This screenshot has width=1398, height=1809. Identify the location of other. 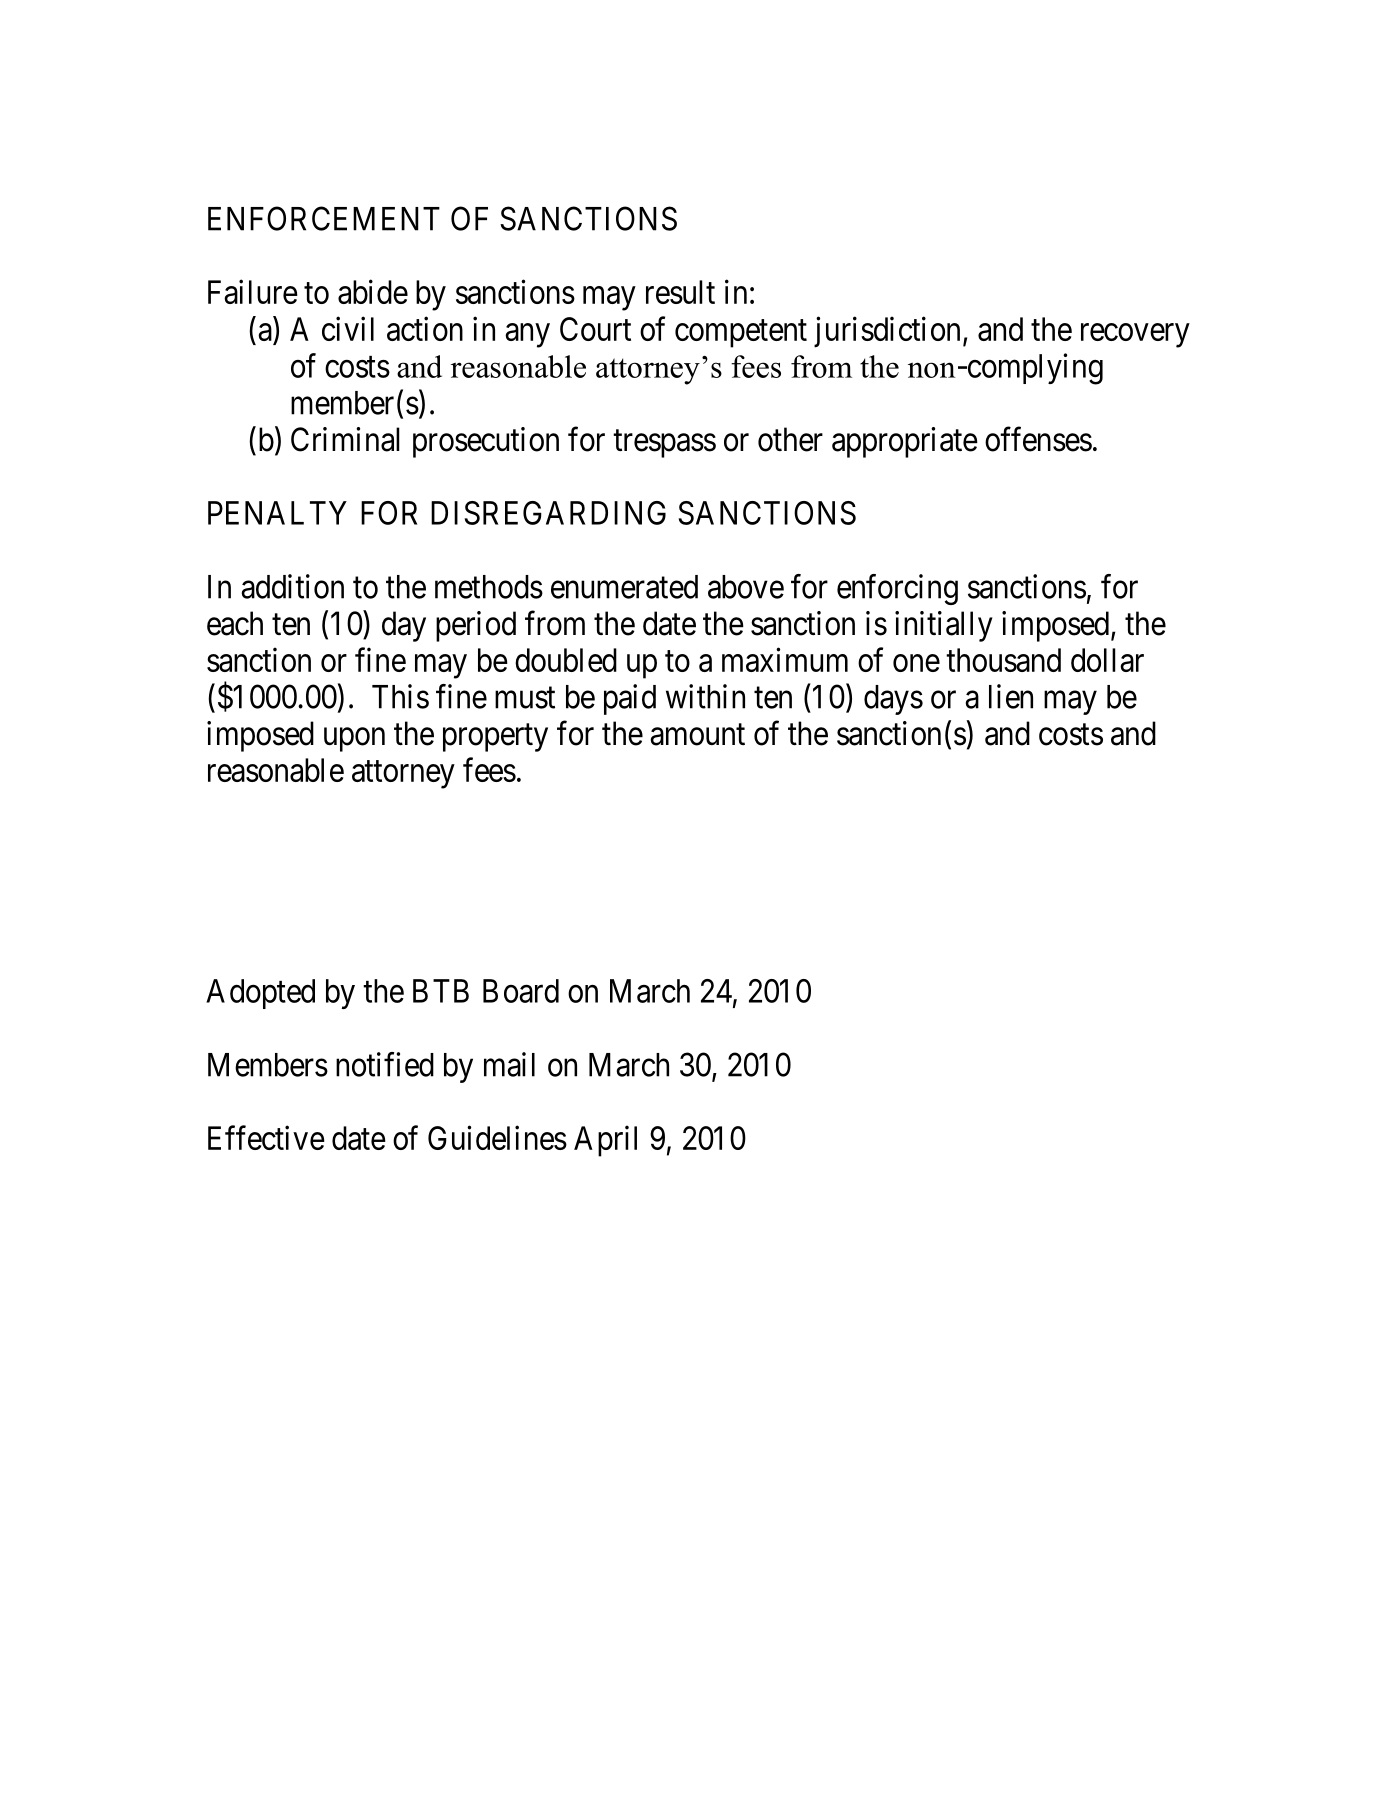
(790, 439).
